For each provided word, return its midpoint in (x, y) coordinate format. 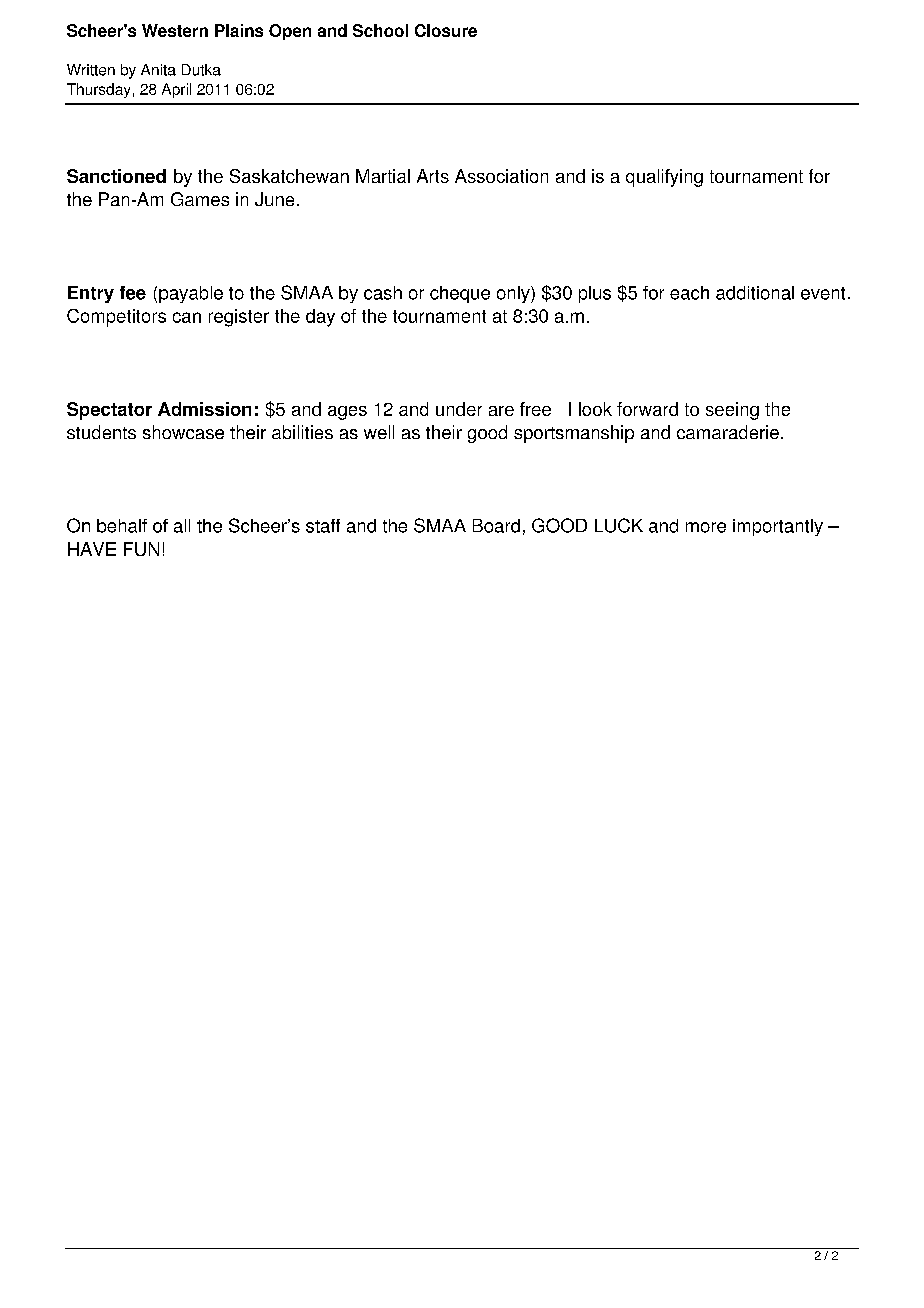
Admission (204, 409)
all (182, 526)
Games (200, 199)
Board (496, 526)
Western (175, 30)
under (459, 409)
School (380, 30)
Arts (433, 176)
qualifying (664, 178)
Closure (446, 30)
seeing (732, 411)
